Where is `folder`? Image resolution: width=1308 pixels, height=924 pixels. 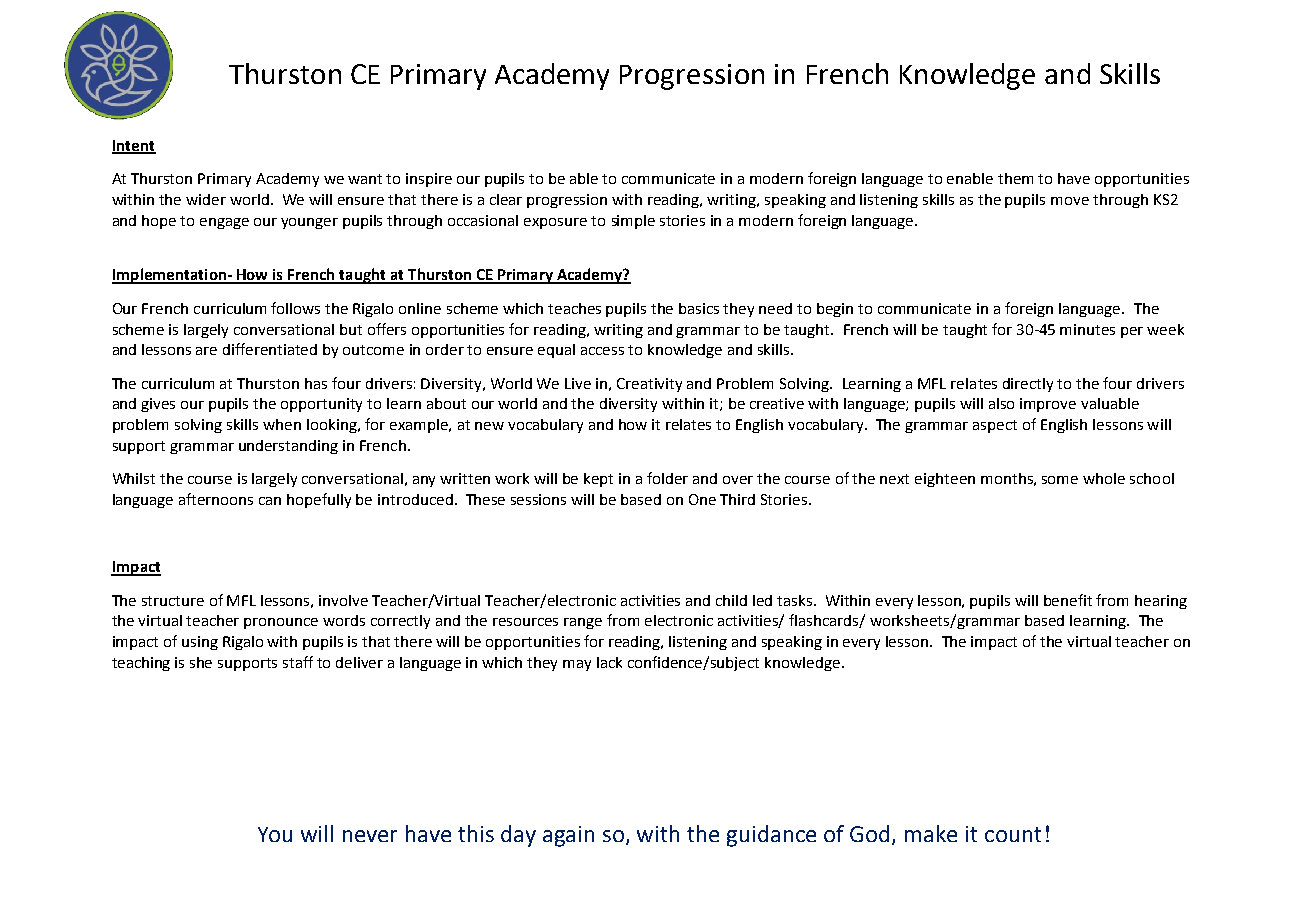
folder is located at coordinates (667, 478).
